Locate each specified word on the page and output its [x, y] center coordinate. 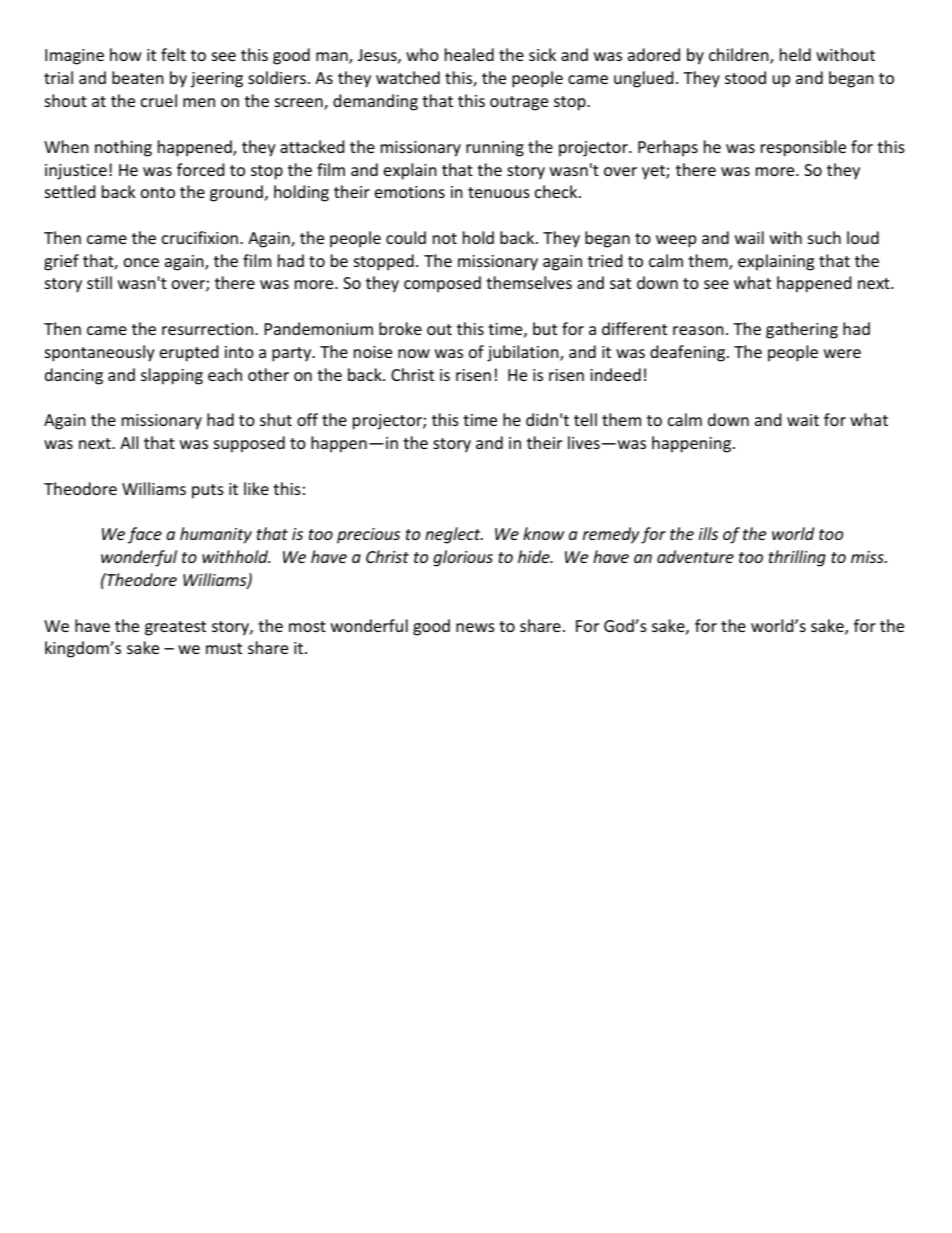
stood [745, 77]
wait [803, 420]
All [129, 442]
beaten [138, 77]
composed [442, 284]
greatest [175, 628]
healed [469, 54]
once [141, 262]
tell [585, 419]
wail [749, 237]
